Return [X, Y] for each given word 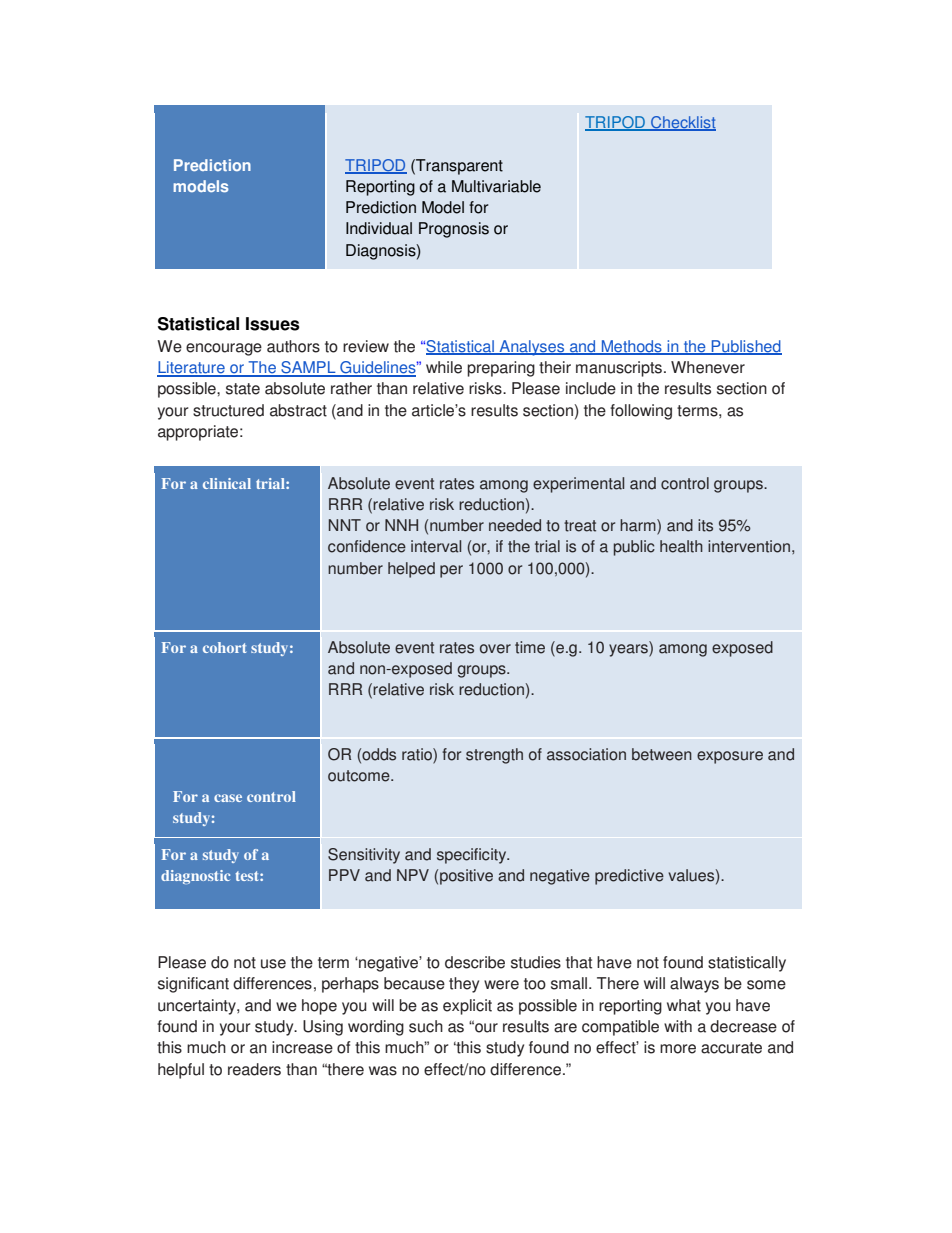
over [495, 649]
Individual [379, 228]
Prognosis [454, 230]
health [681, 546]
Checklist [682, 123]
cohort [224, 647]
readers [254, 1069]
